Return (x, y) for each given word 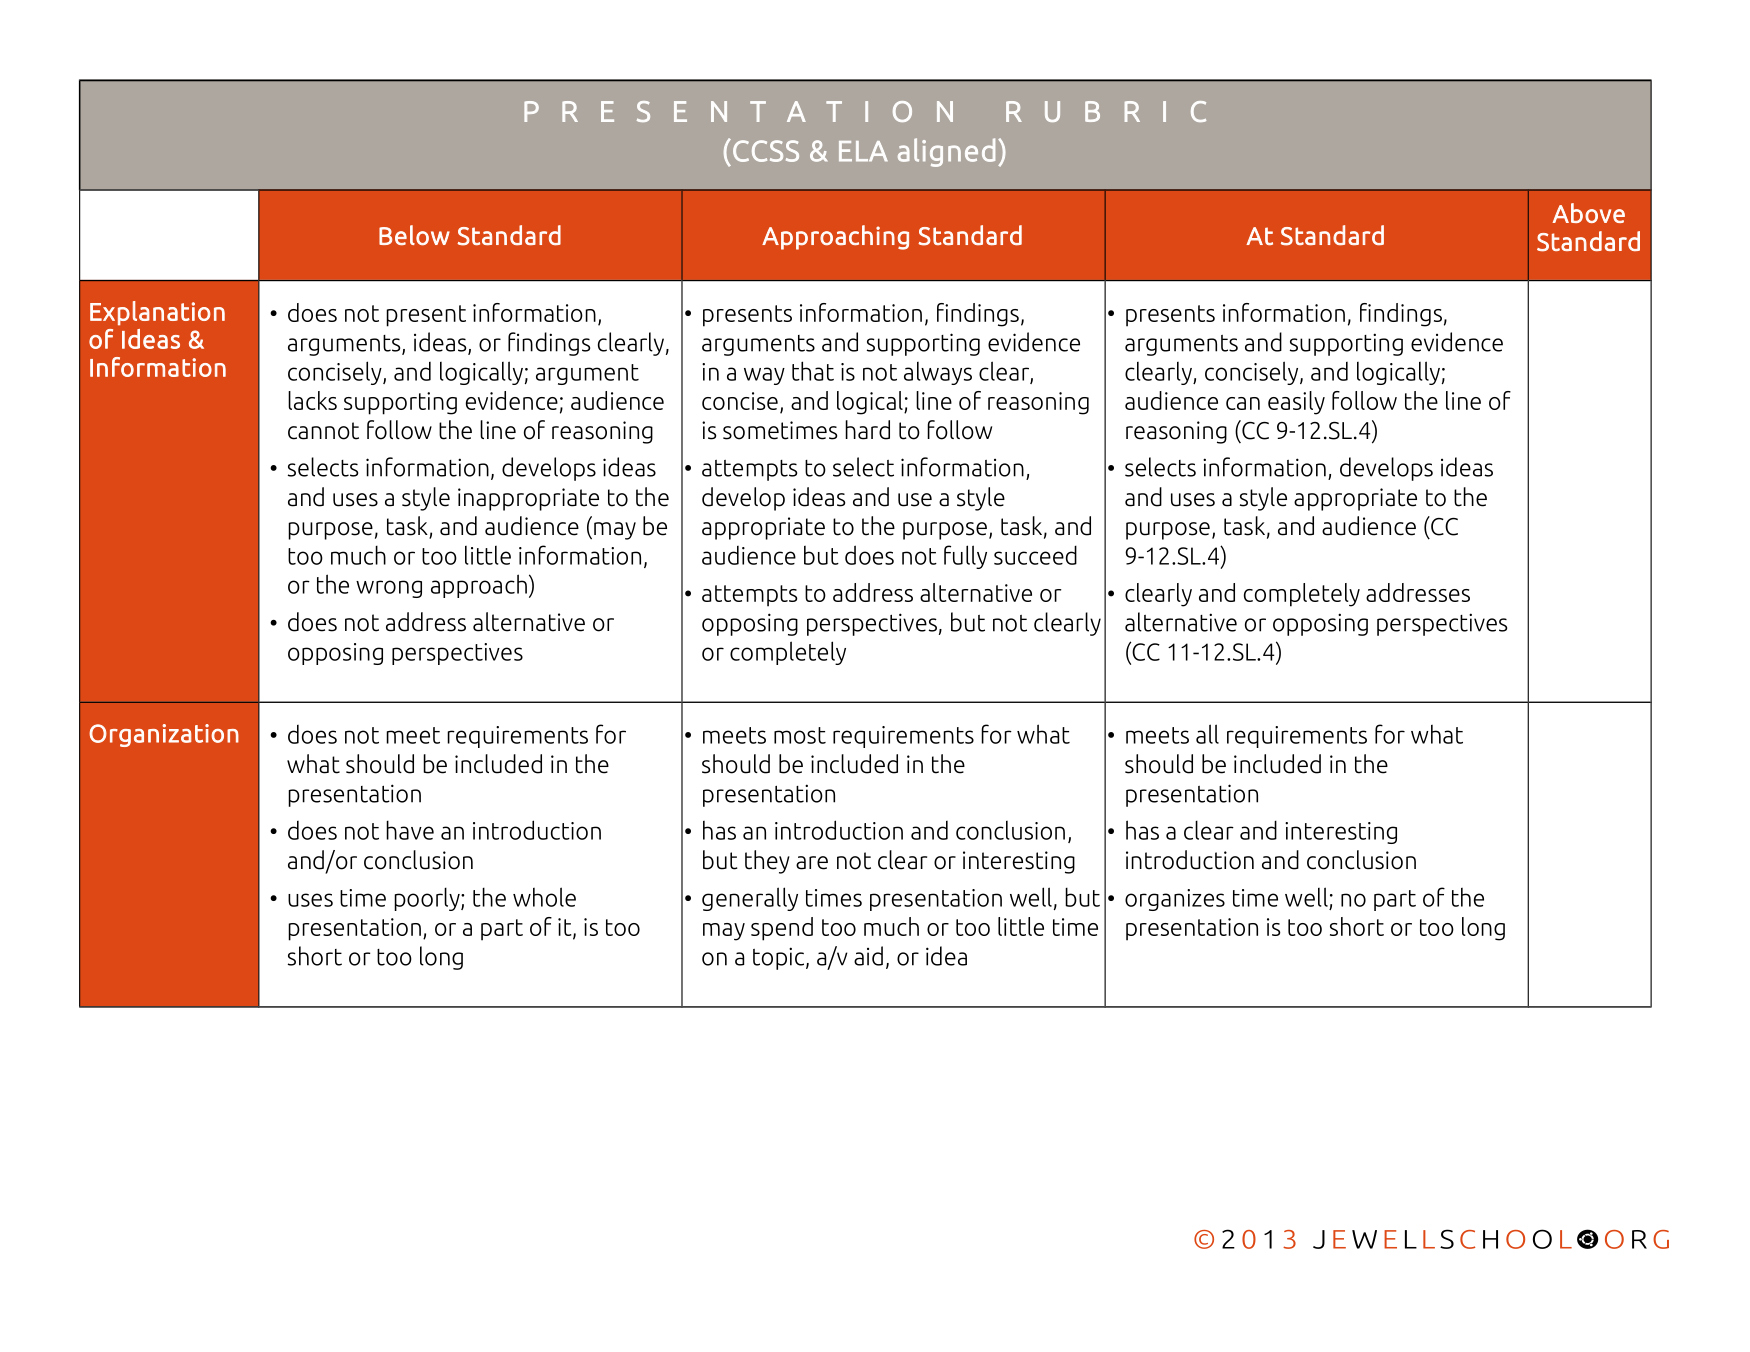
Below (414, 235)
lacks (312, 400)
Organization (164, 735)
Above (1588, 213)
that (813, 371)
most (800, 735)
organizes (1175, 900)
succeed (1035, 555)
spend (782, 929)
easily (1296, 403)
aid (868, 956)
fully (965, 557)
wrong (389, 589)
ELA (863, 151)
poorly (428, 899)
